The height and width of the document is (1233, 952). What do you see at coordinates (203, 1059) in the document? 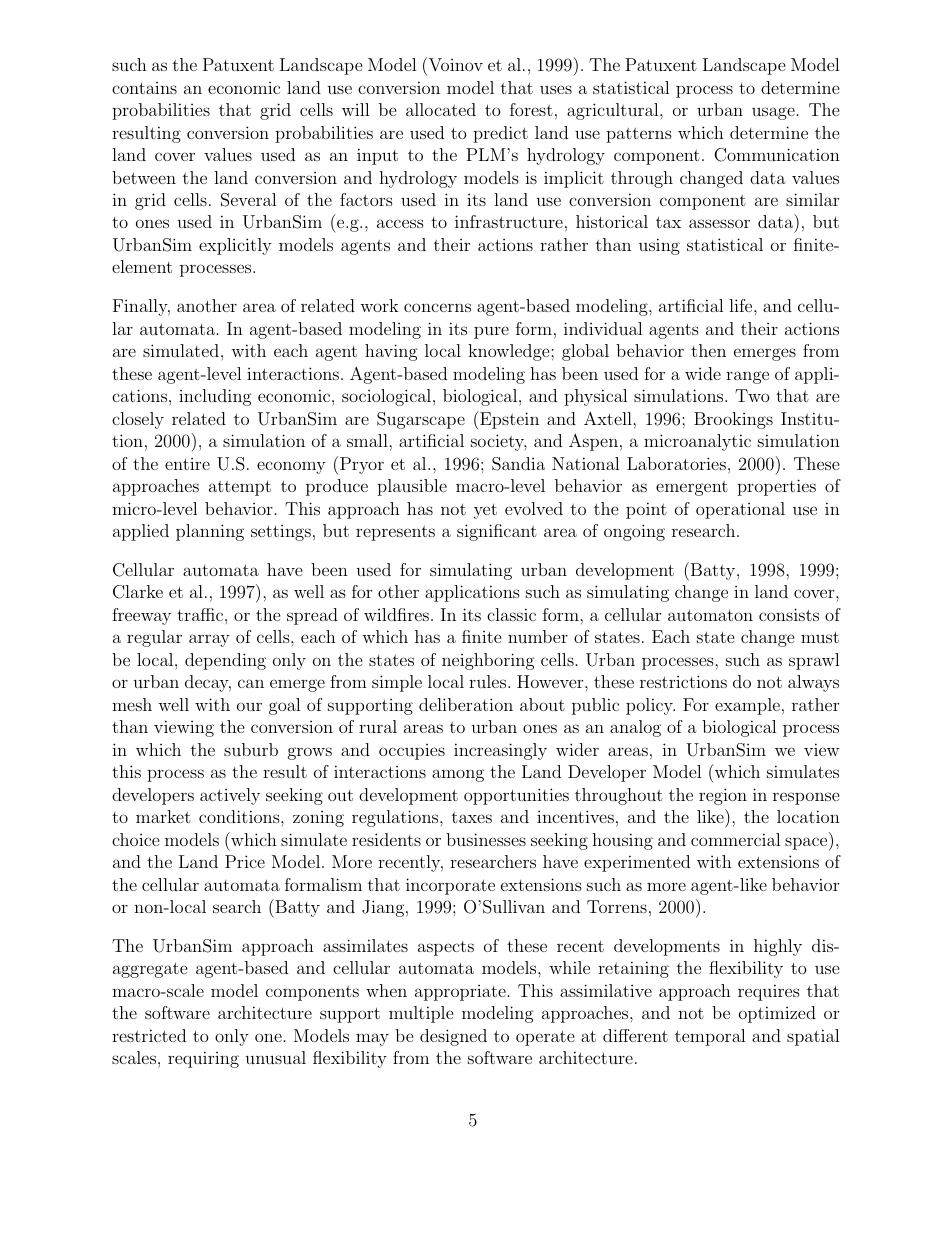
I see `requiring` at bounding box center [203, 1059].
